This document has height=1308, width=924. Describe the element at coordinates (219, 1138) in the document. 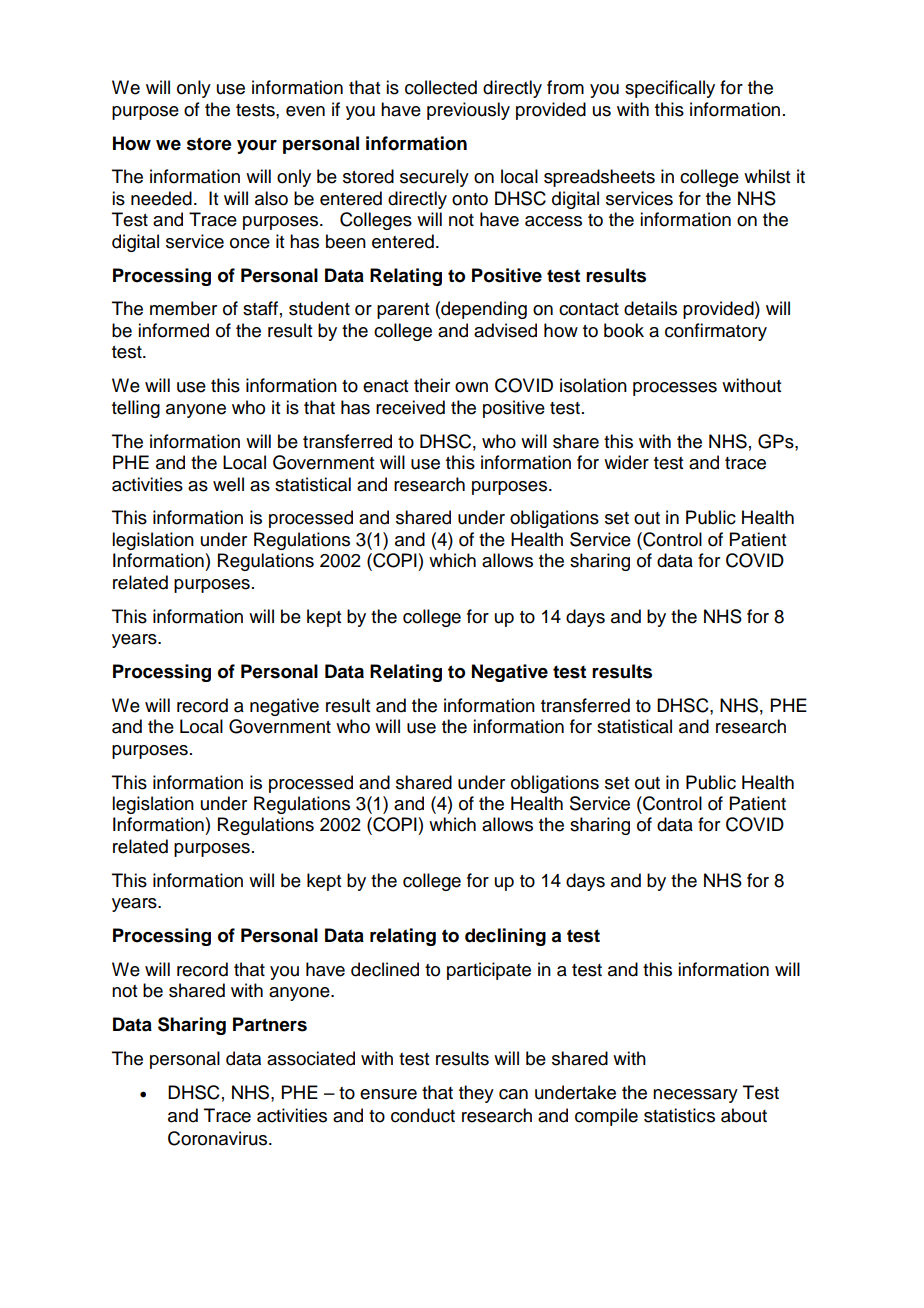

I see `Coronavirus` at that location.
